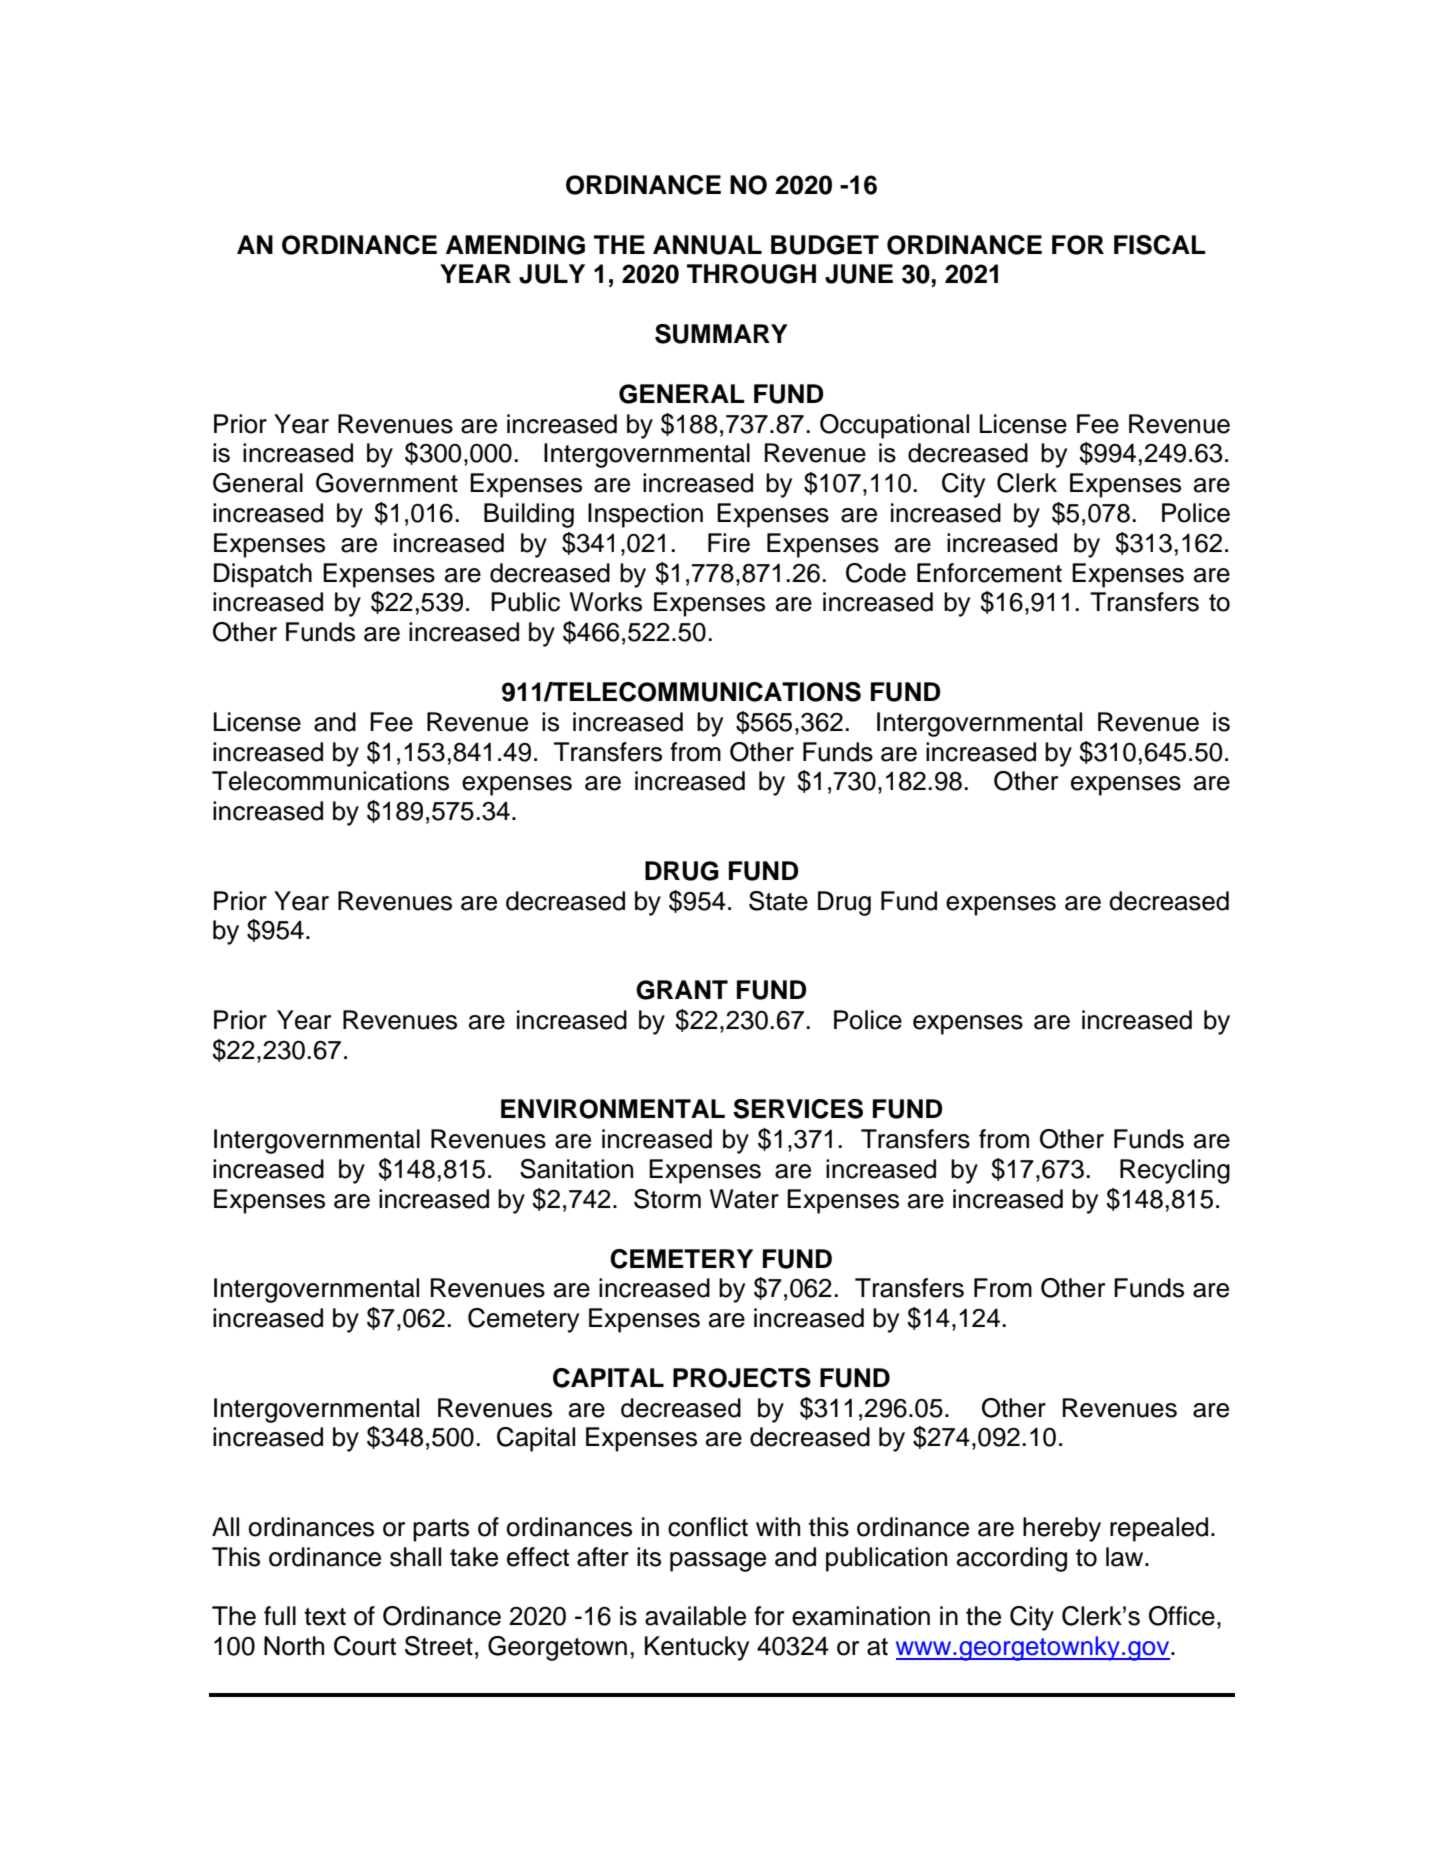 The width and height of the screenshot is (1443, 1867). What do you see at coordinates (325, 1617) in the screenshot?
I see `text` at bounding box center [325, 1617].
